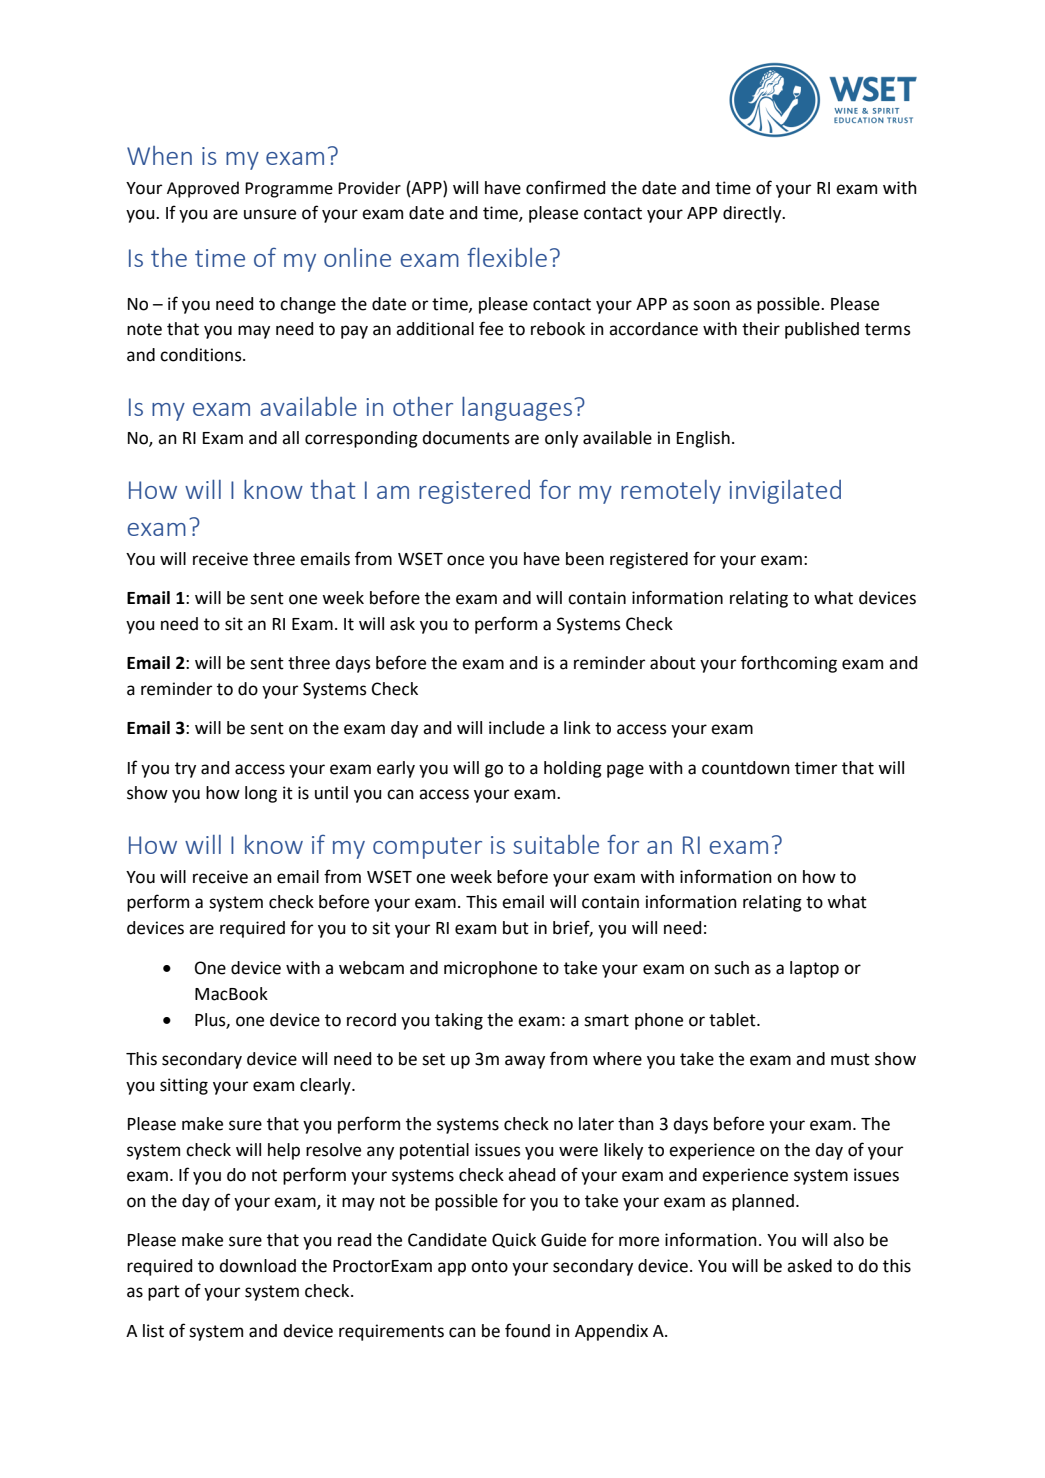 This screenshot has height=1478, width=1045. I want to click on download, so click(257, 1266).
